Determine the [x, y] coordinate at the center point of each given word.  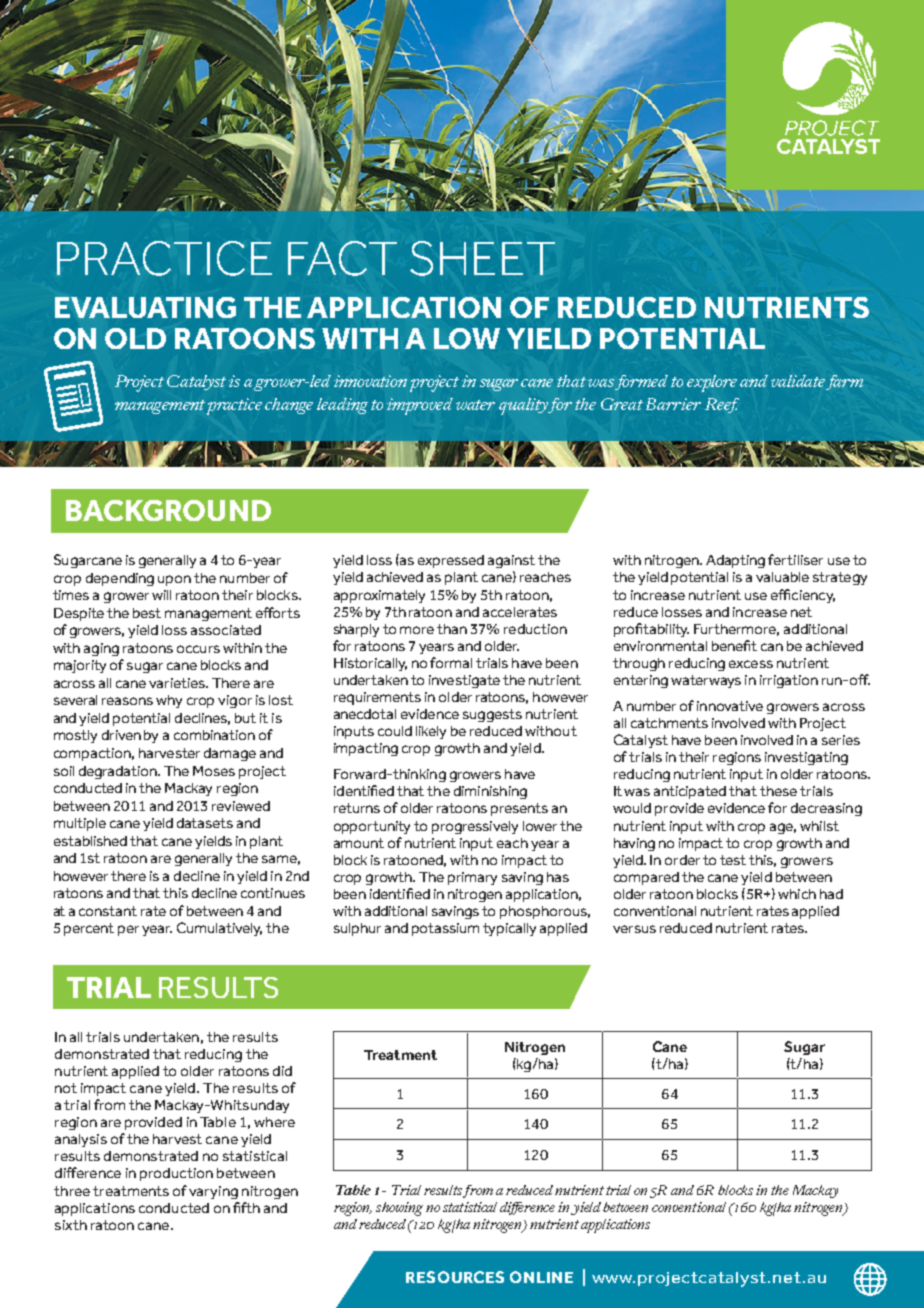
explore [712, 383]
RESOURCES [455, 1277]
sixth [71, 1225]
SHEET [482, 258]
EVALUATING [145, 307]
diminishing [490, 792]
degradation [119, 772]
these [778, 791]
